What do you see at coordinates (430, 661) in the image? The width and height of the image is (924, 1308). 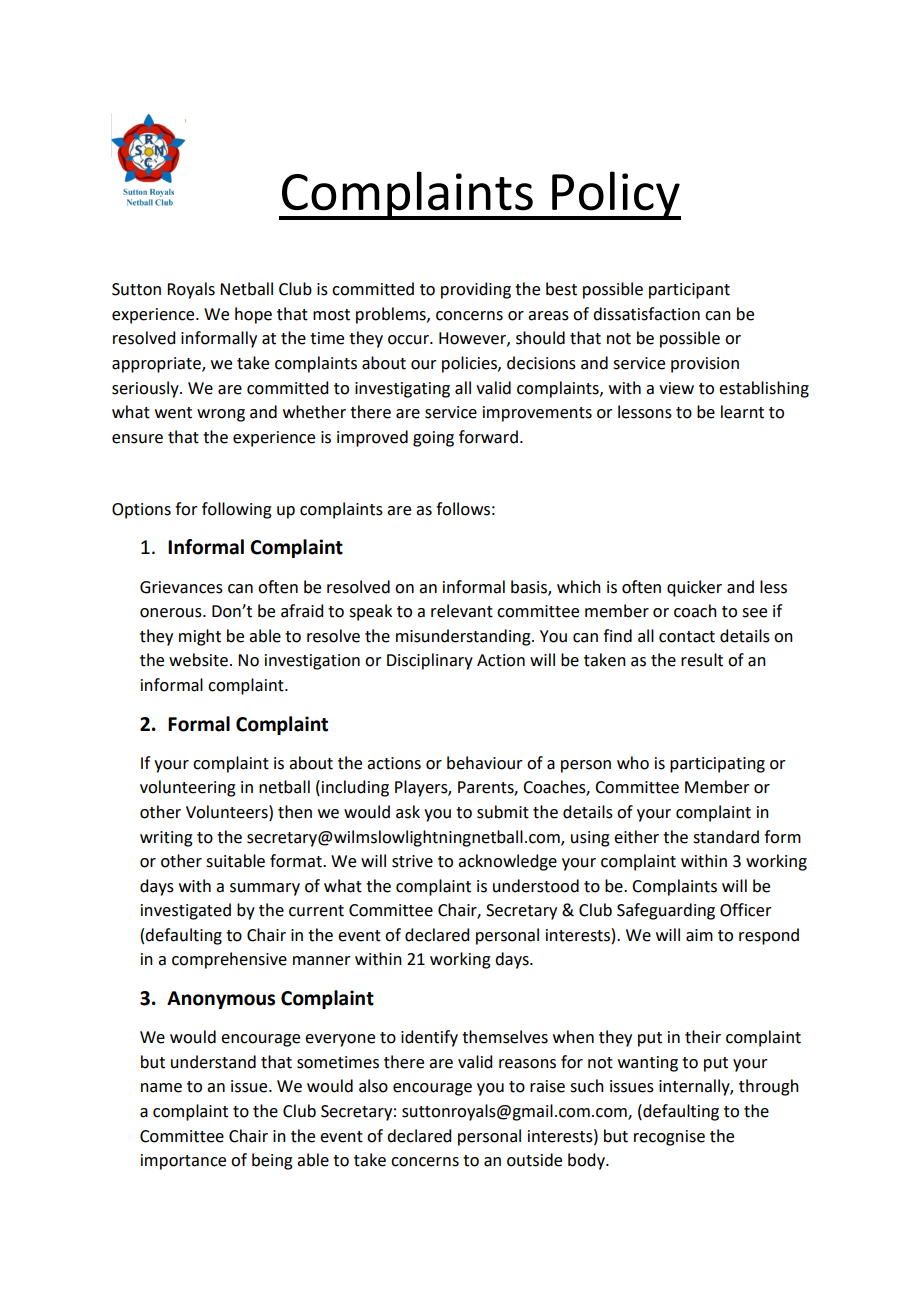 I see `Disciplinary` at bounding box center [430, 661].
